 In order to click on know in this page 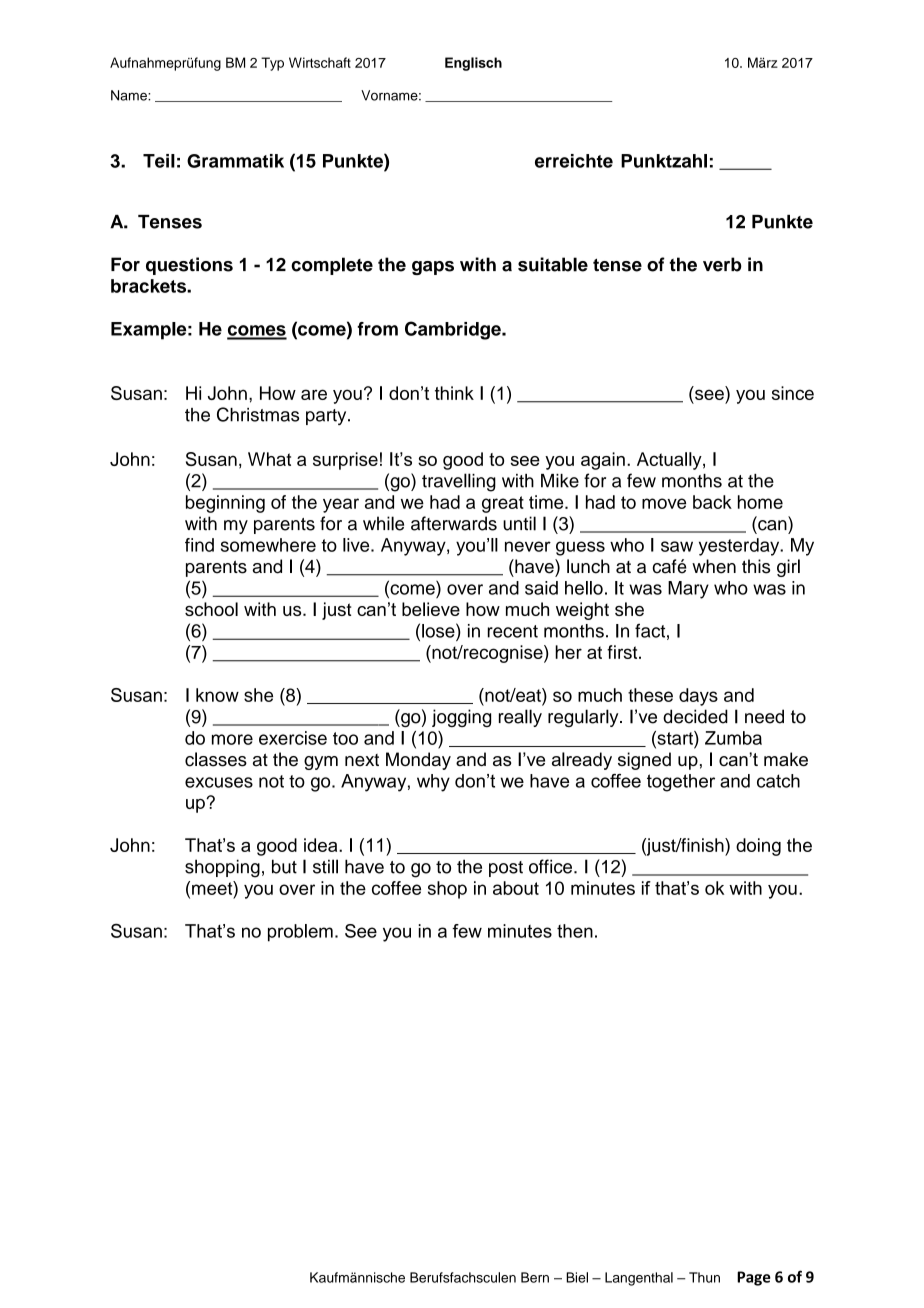, I will do `click(217, 695)`.
